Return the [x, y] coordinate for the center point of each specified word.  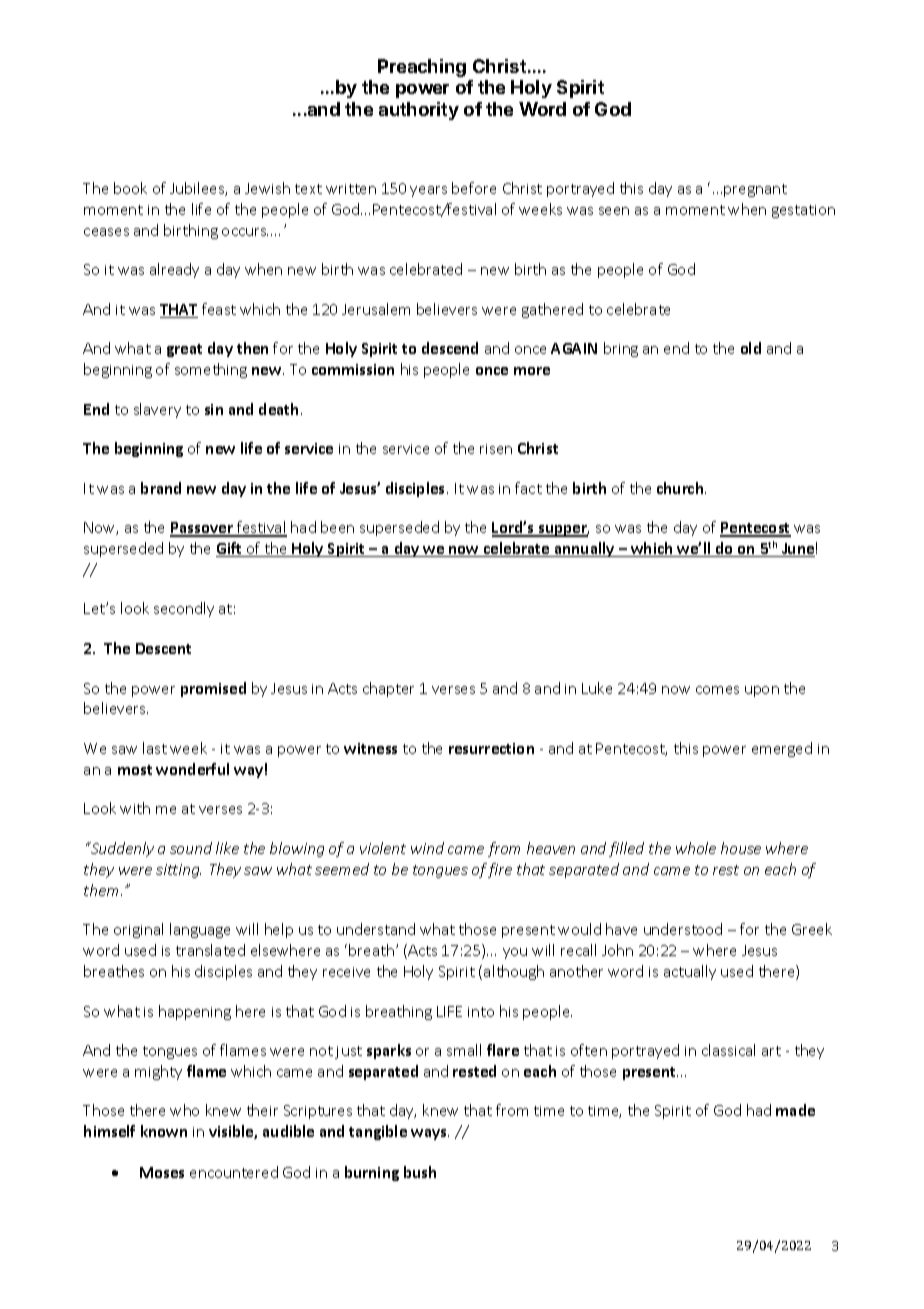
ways [430, 1134]
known [164, 1131]
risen [496, 449]
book [130, 188]
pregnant [755, 190]
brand [161, 488]
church [681, 488]
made [795, 1110]
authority [419, 111]
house [741, 848]
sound [191, 848]
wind [427, 848]
